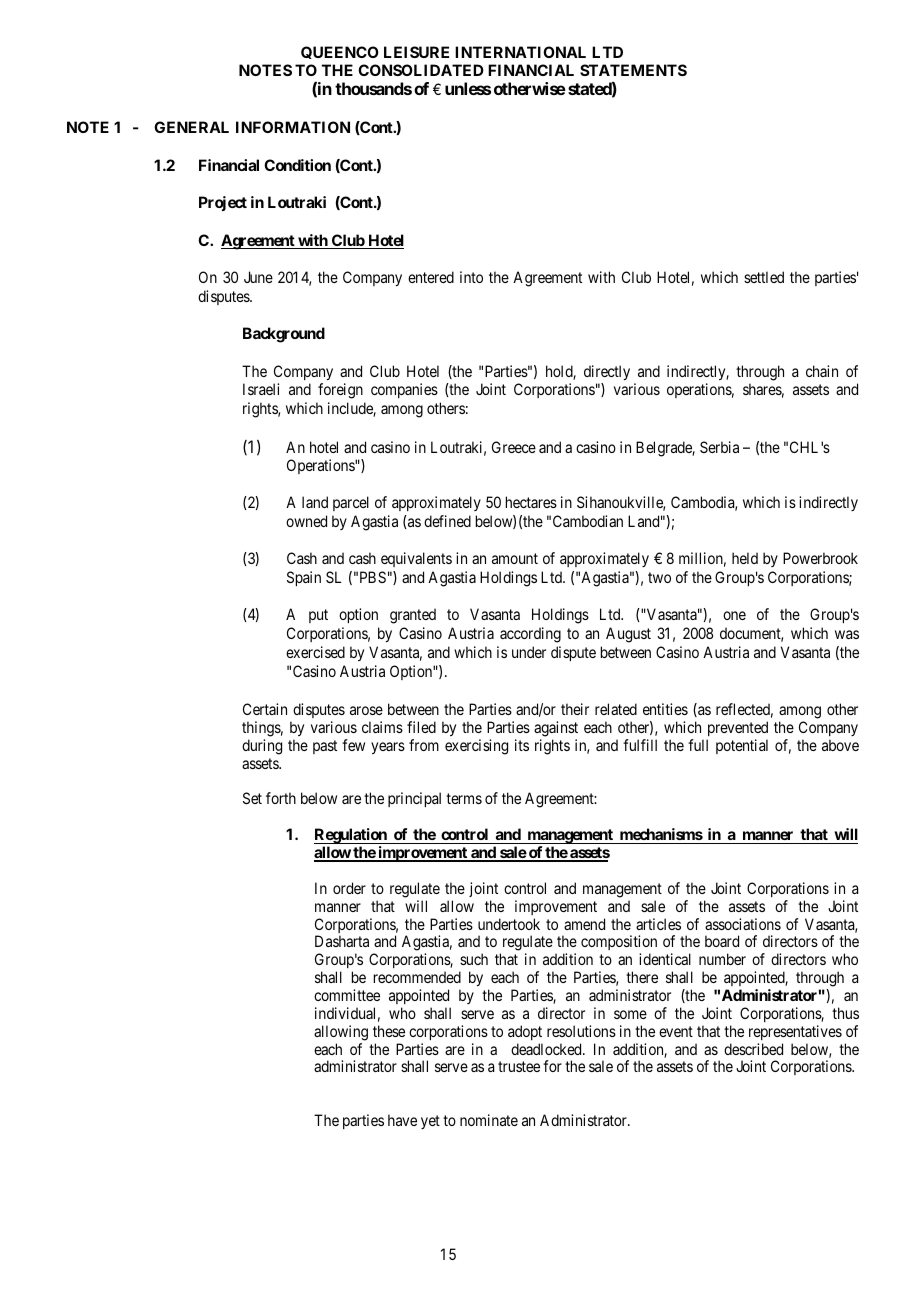 Image resolution: width=924 pixels, height=1308 pixels. What do you see at coordinates (633, 70) in the screenshot?
I see `STATEMENTS` at bounding box center [633, 70].
